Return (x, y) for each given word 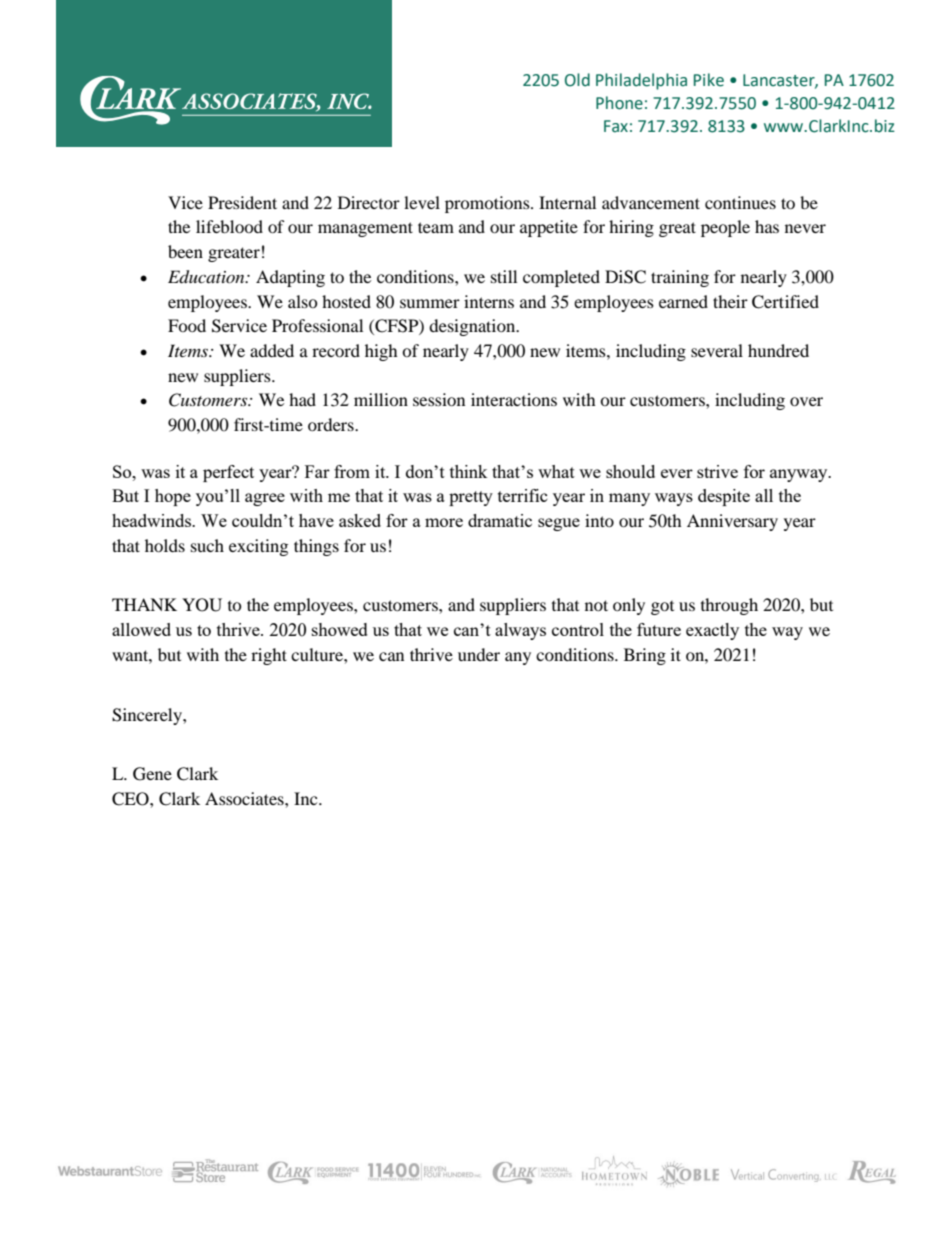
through (729, 606)
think (469, 471)
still (504, 276)
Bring (645, 656)
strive (717, 471)
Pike (709, 80)
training (680, 278)
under (479, 654)
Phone (619, 103)
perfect (228, 473)
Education (207, 277)
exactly (712, 631)
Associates (245, 798)
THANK (144, 604)
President (242, 202)
